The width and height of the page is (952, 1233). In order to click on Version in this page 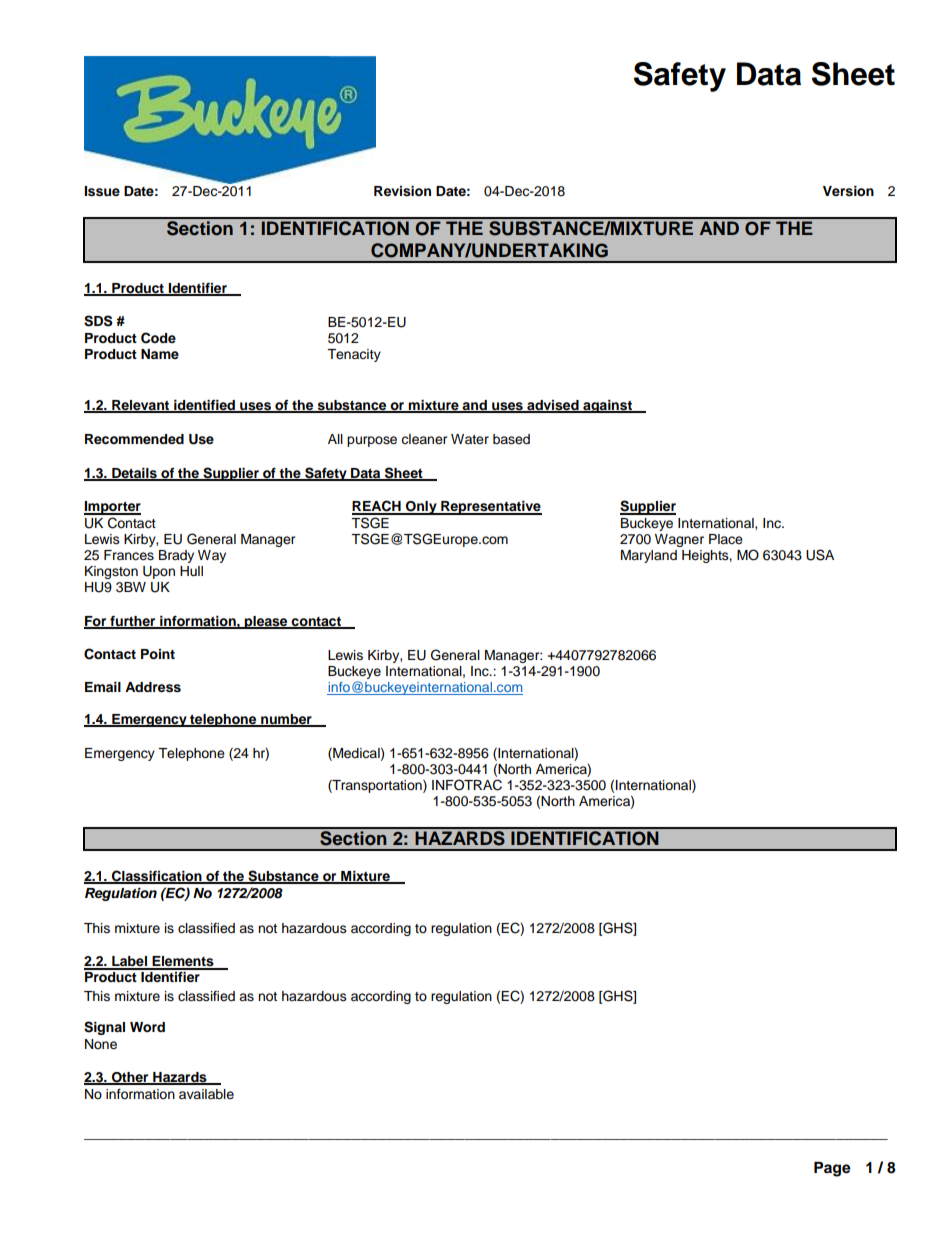, I will do `click(848, 191)`.
